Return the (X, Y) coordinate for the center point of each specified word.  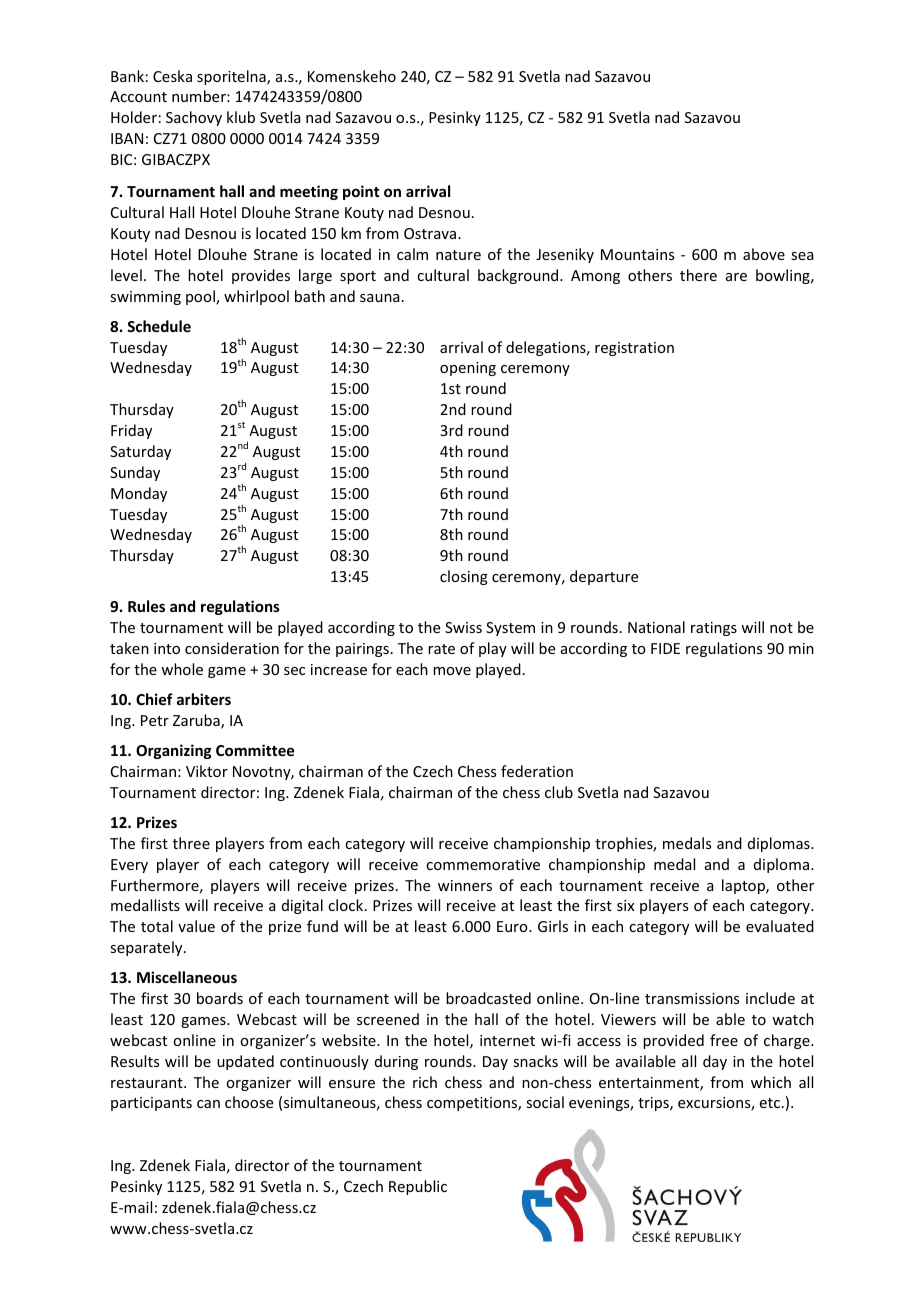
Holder (134, 117)
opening (468, 369)
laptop (744, 886)
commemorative (483, 864)
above (764, 254)
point (361, 192)
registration (634, 349)
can (208, 1104)
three (191, 843)
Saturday (140, 452)
